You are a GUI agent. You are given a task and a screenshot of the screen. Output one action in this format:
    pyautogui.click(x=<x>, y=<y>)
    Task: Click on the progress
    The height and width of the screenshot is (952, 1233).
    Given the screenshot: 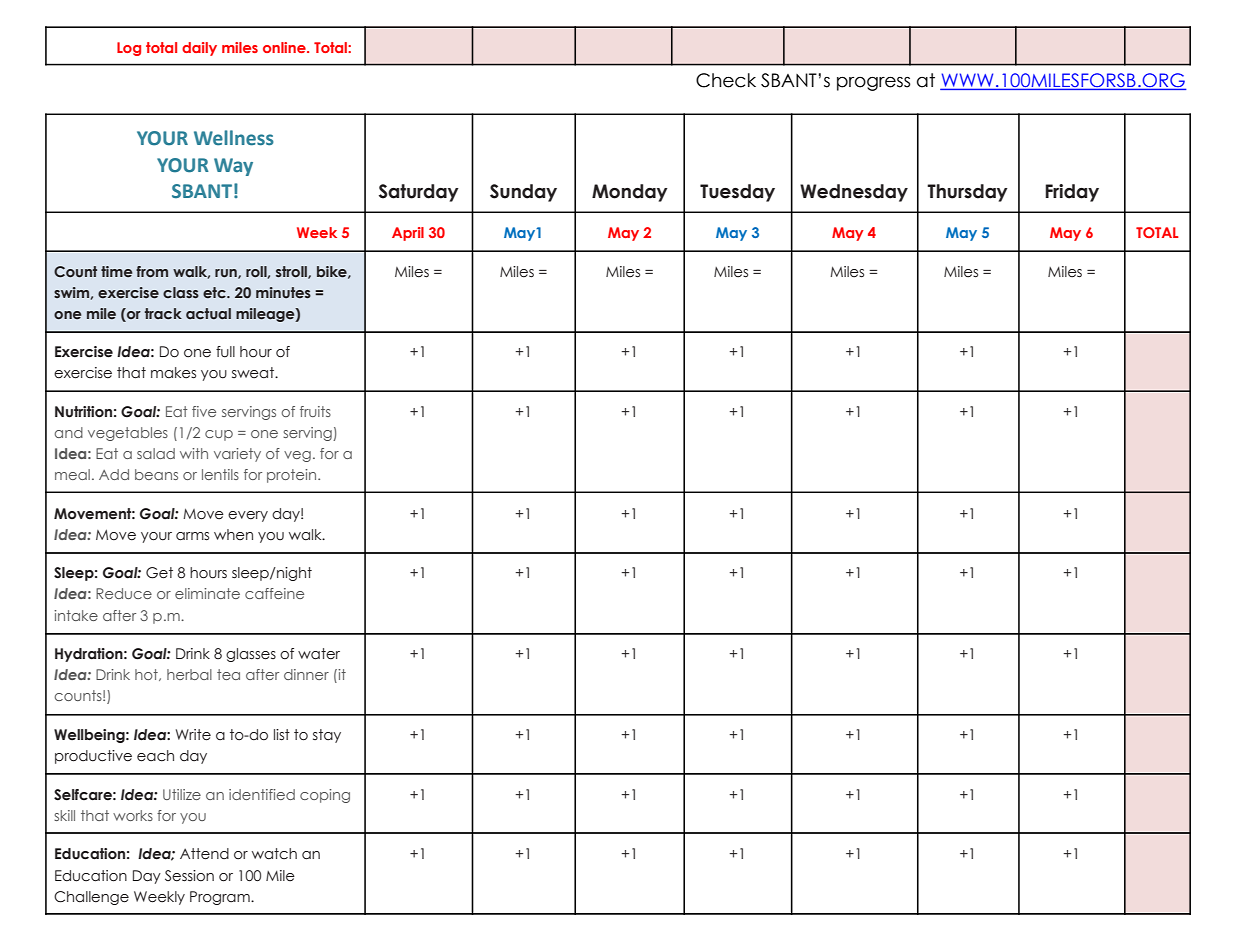 What is the action you would take?
    pyautogui.click(x=873, y=84)
